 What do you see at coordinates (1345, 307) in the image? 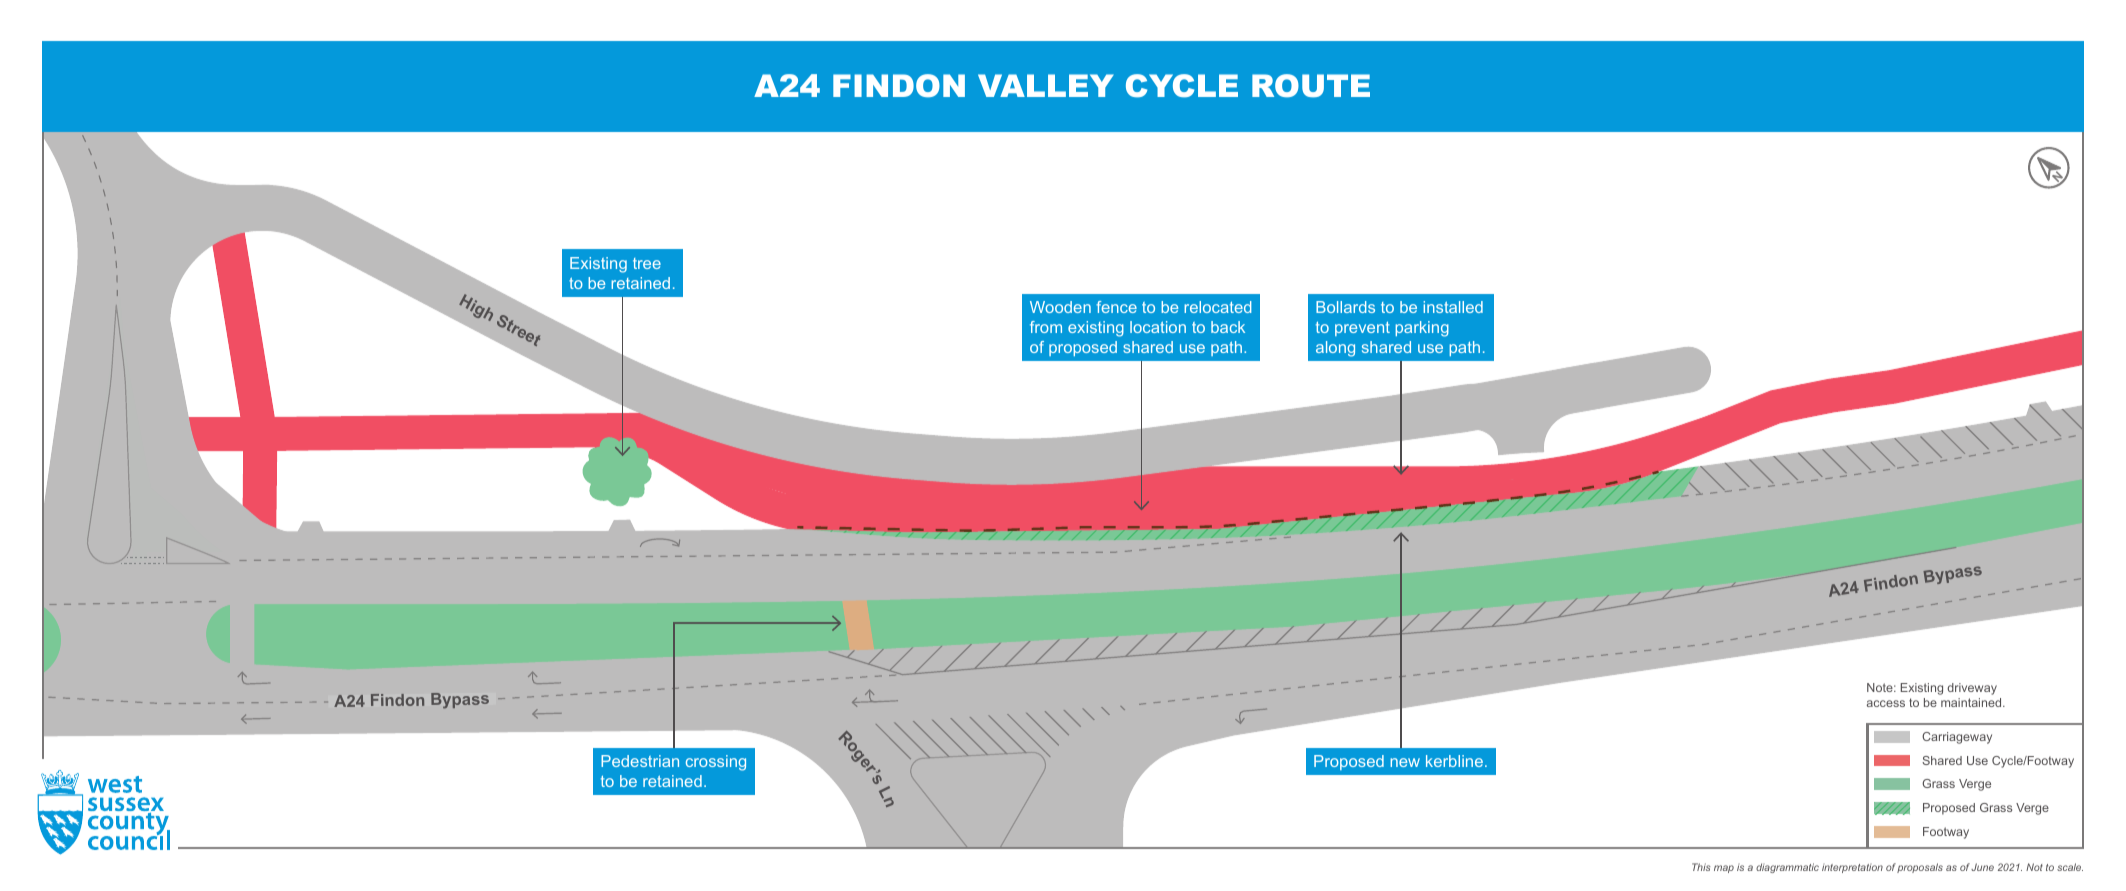
I see `Bollards` at bounding box center [1345, 307].
